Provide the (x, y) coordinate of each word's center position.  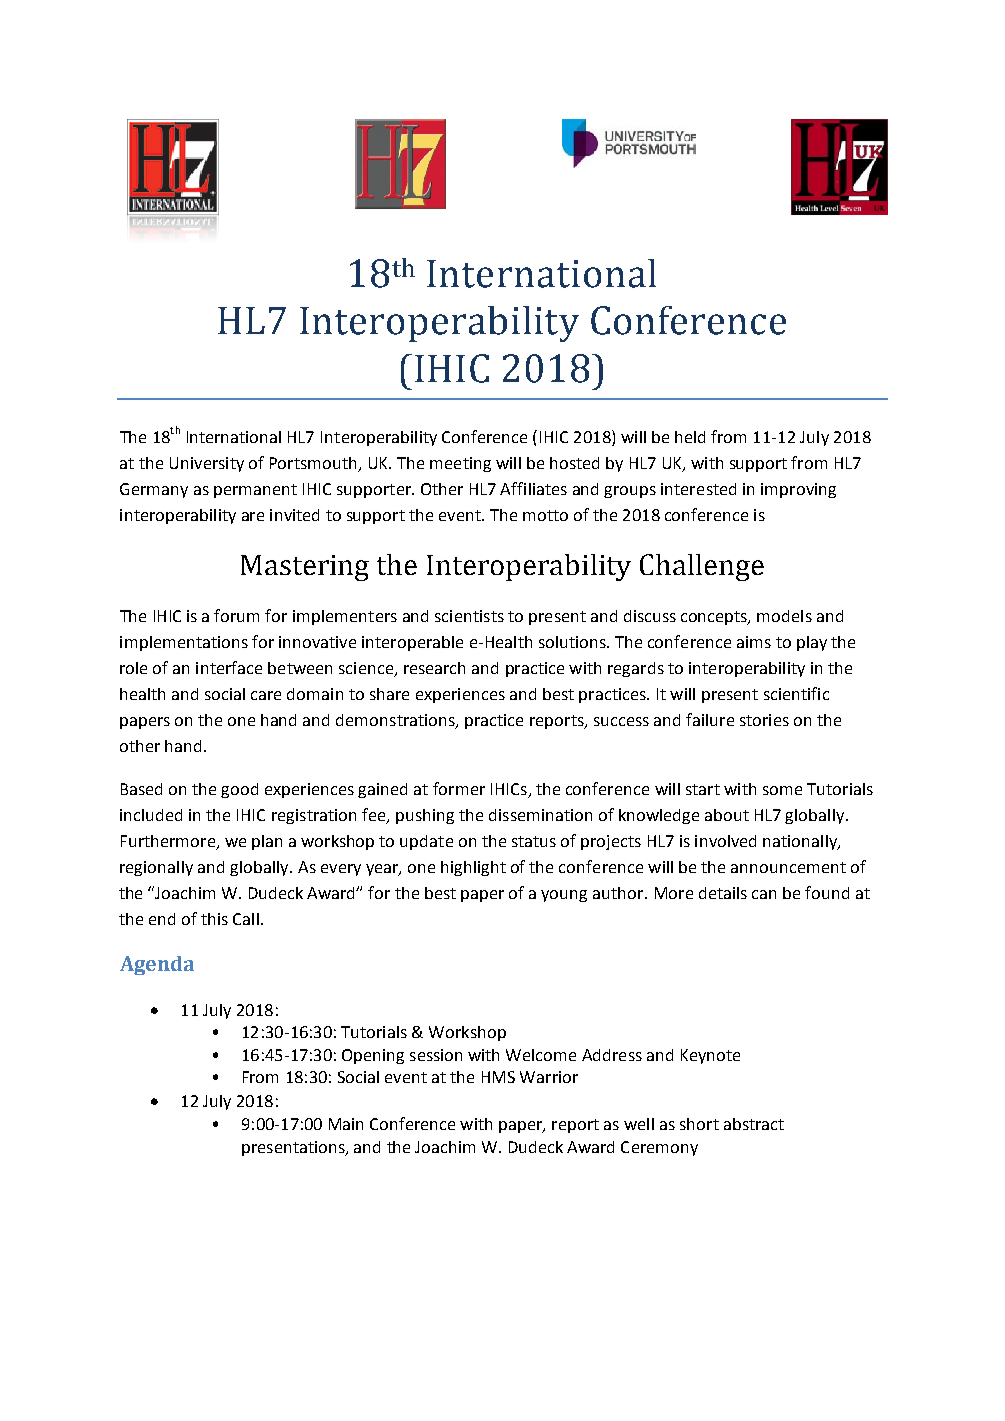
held (690, 437)
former (459, 788)
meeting (460, 464)
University (207, 464)
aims (754, 642)
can (764, 894)
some (782, 790)
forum (236, 615)
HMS (498, 1077)
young (564, 896)
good (239, 790)
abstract (754, 1124)
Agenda (157, 965)
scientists (469, 616)
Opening (373, 1056)
